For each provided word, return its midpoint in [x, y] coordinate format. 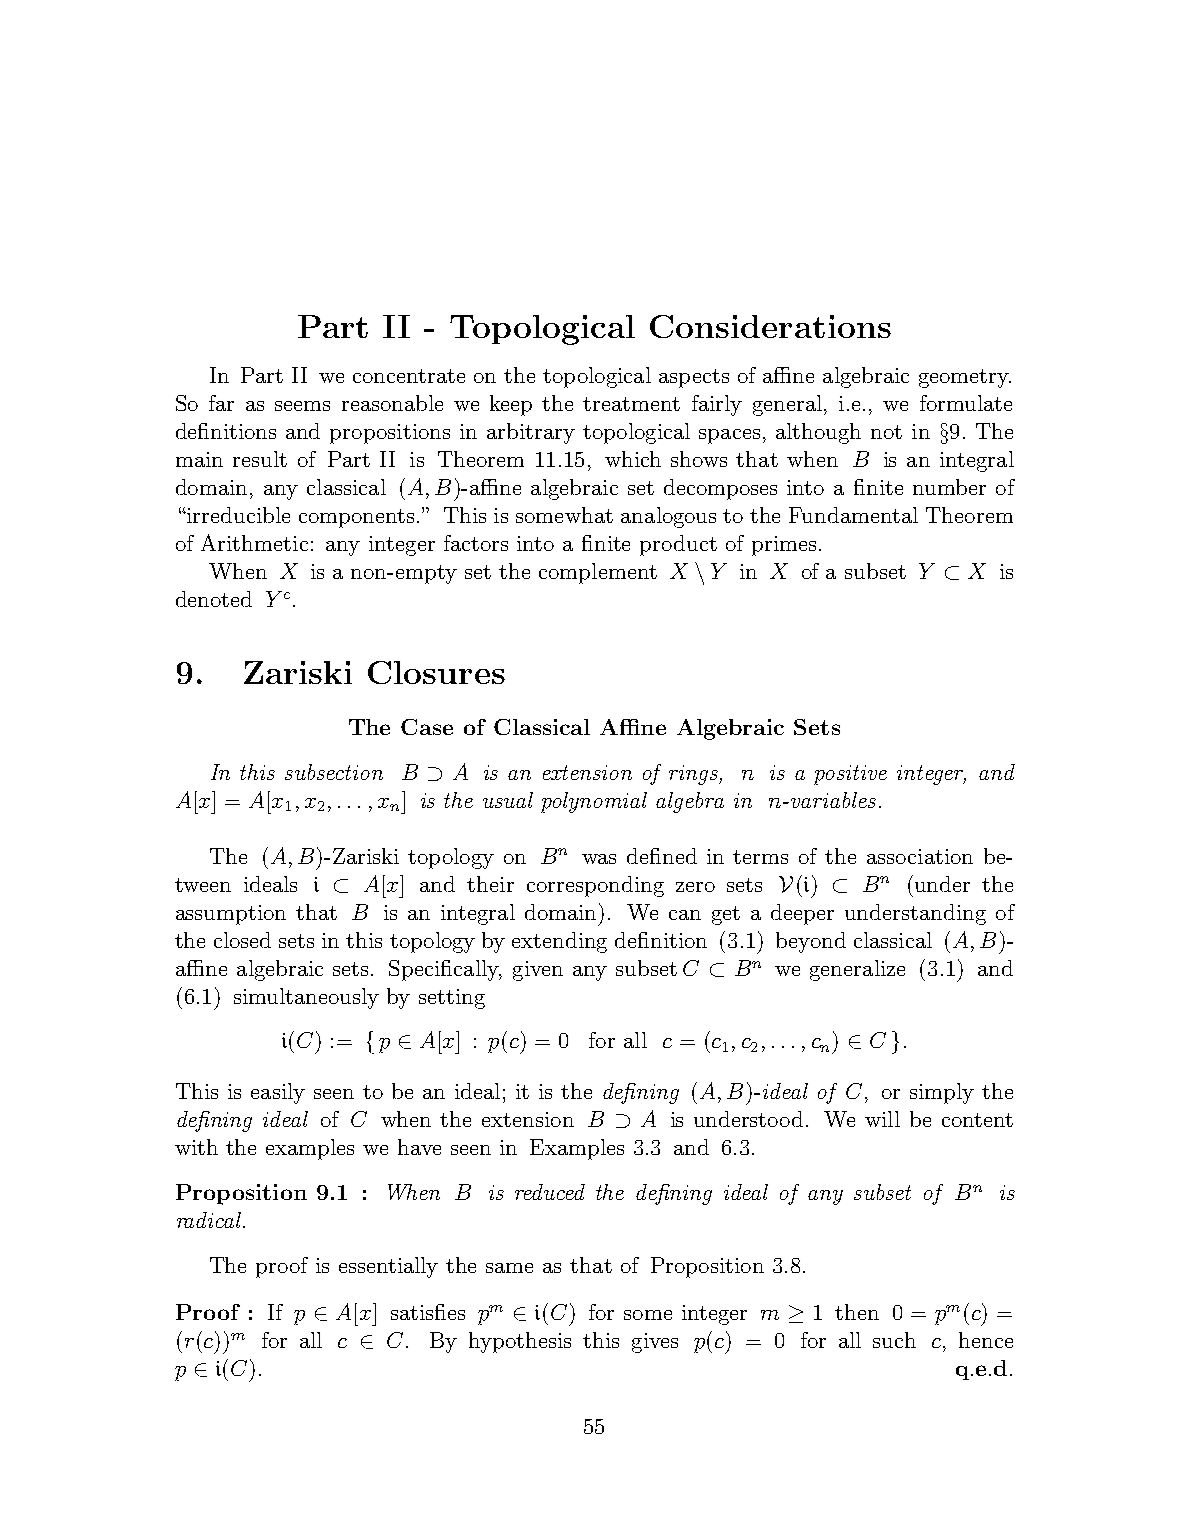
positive [850, 775]
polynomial [594, 802]
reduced [550, 1192]
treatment [631, 404]
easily [278, 1093]
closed [242, 940]
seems [302, 406]
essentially [388, 1267]
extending [559, 942]
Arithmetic [254, 542]
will [882, 1119]
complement [598, 573]
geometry [965, 378]
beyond [811, 942]
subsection [334, 772]
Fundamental [853, 515]
